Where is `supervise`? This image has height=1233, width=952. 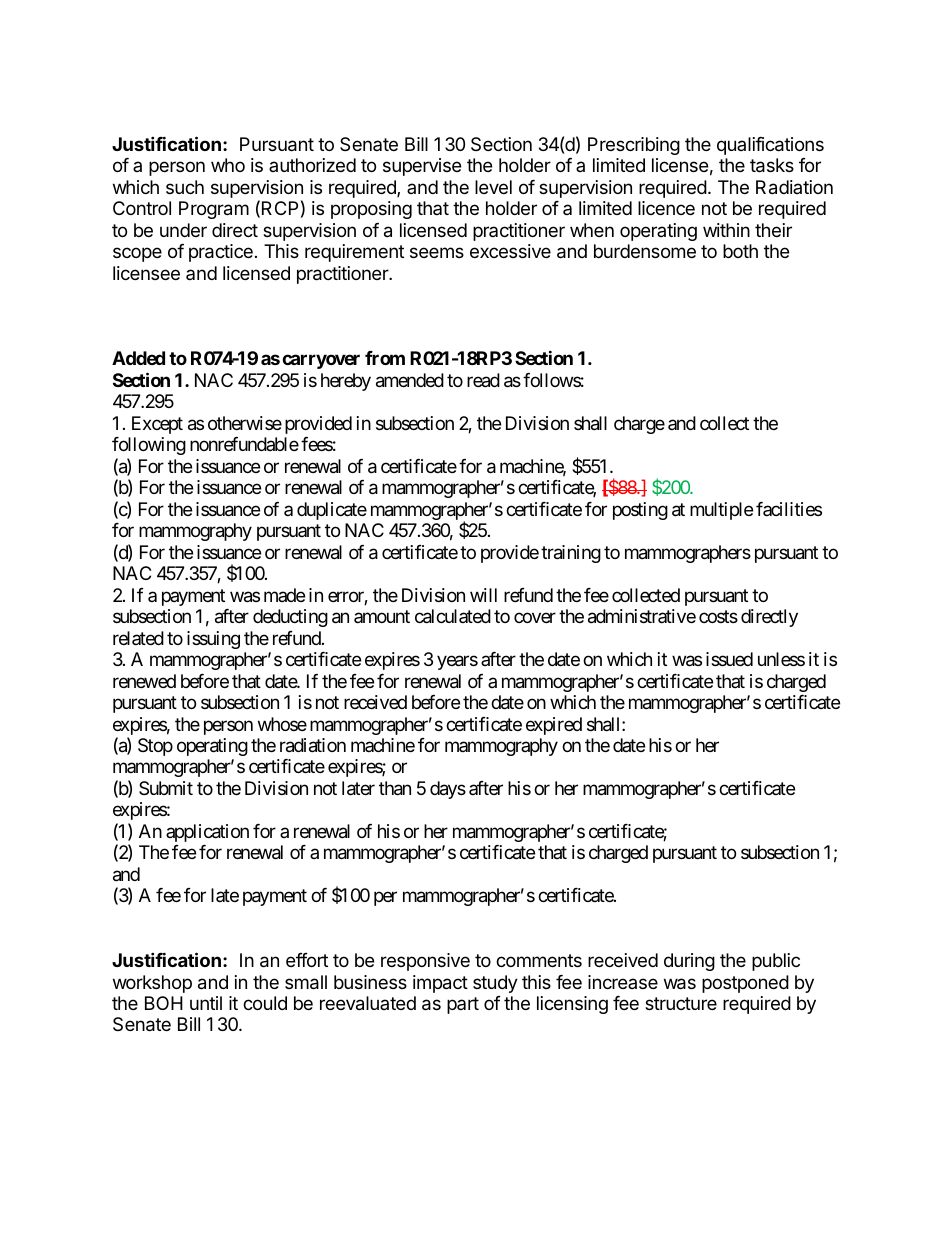 supervise is located at coordinates (422, 167).
